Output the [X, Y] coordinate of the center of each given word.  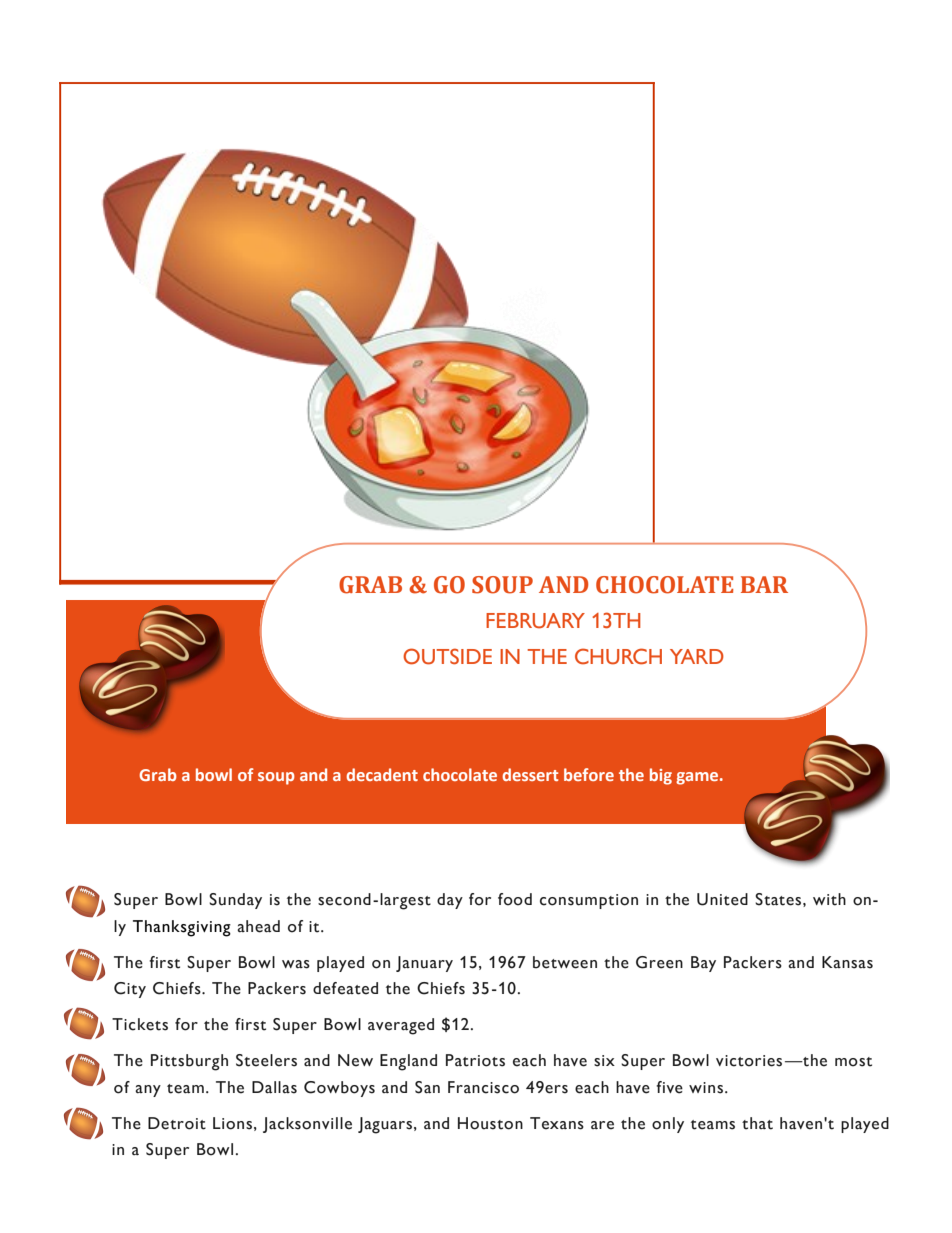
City [130, 990]
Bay [703, 964]
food [515, 899]
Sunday [235, 901]
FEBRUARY [535, 621]
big [661, 776]
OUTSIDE [447, 656]
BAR [764, 584]
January [424, 964]
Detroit [177, 1123]
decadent [382, 774]
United [722, 899]
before [589, 774]
